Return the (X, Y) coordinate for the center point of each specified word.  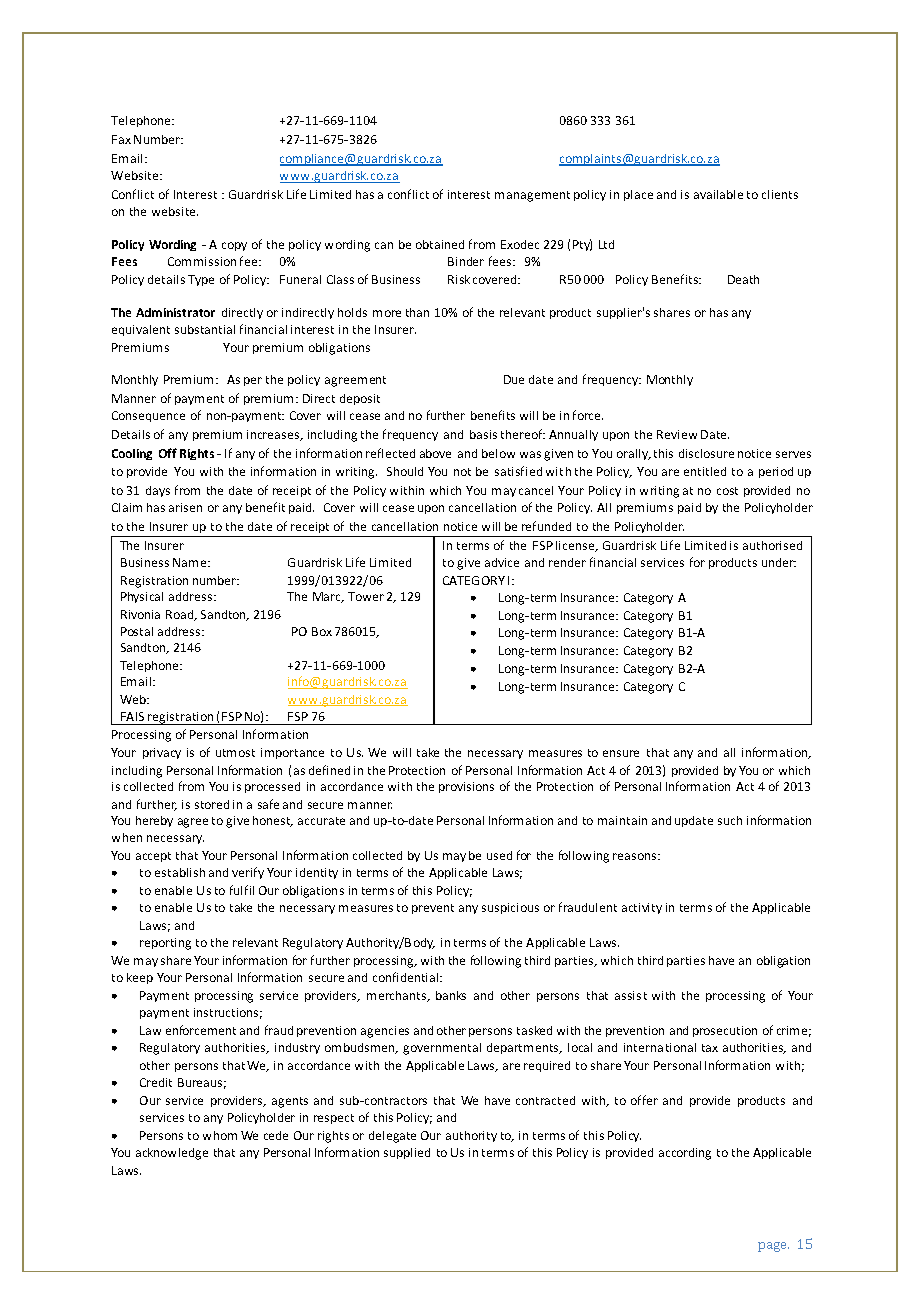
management (532, 196)
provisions (466, 787)
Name (191, 562)
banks (451, 995)
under (779, 562)
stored (212, 804)
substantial (205, 329)
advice (502, 562)
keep (140, 978)
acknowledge (172, 1154)
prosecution (725, 1031)
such (730, 820)
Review (677, 434)
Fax (121, 139)
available (718, 194)
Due (514, 379)
